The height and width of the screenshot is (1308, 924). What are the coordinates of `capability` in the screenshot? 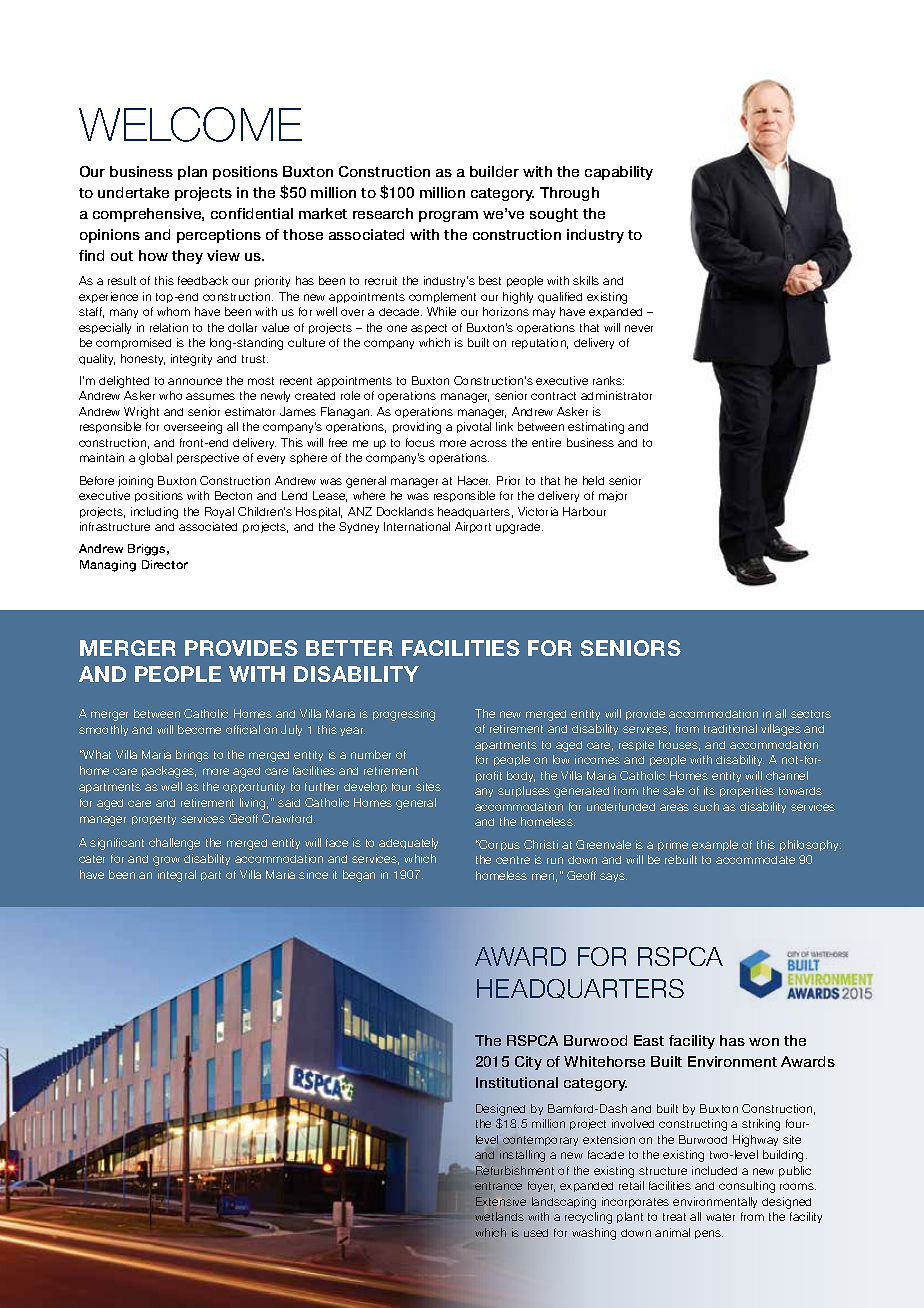 It's located at (619, 173).
